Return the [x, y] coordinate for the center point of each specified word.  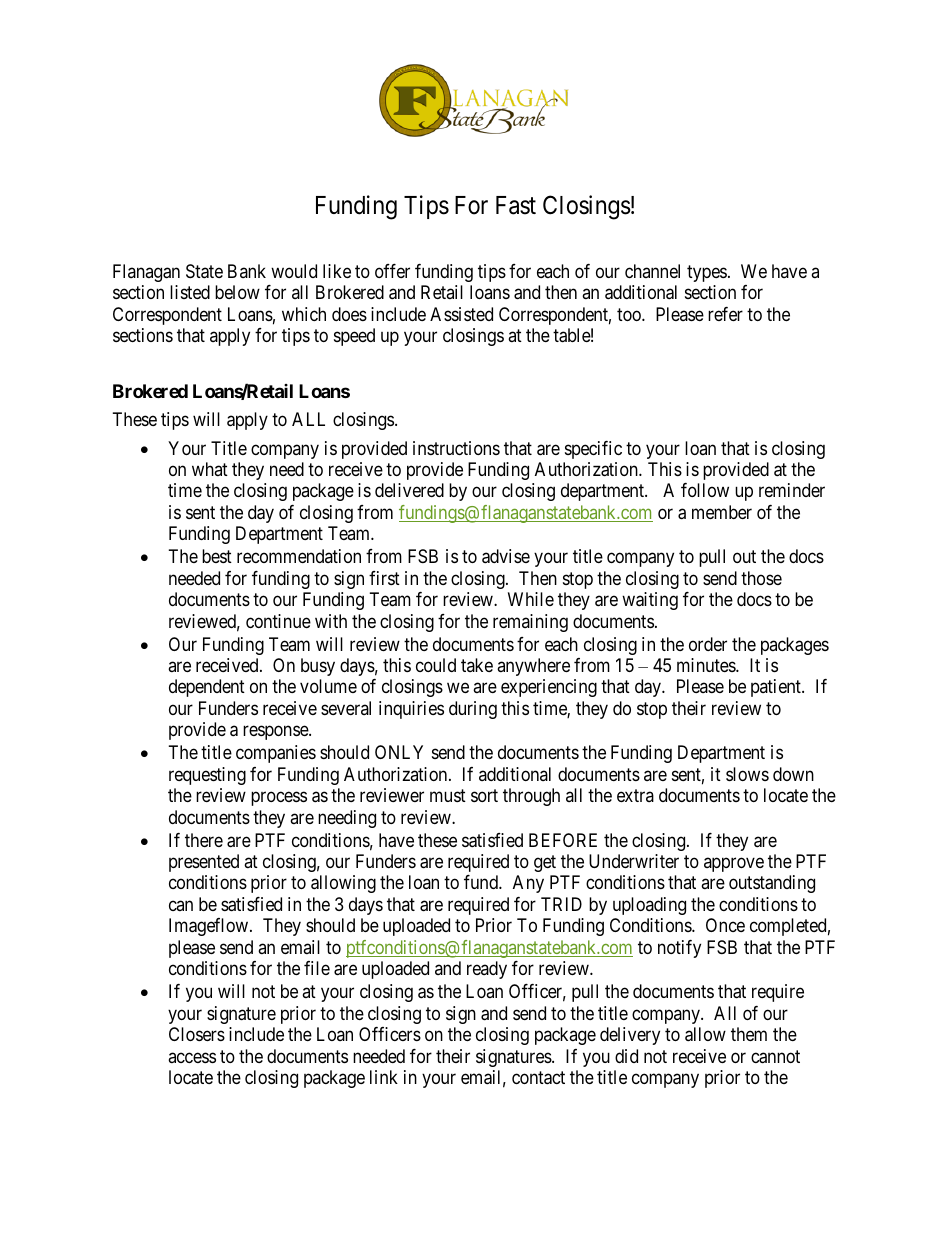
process [279, 799]
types [707, 273]
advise [506, 556]
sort [484, 795]
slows [747, 774]
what [210, 469]
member [722, 512]
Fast [516, 205]
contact [538, 1078]
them [749, 1034]
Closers [197, 1034]
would [294, 271]
